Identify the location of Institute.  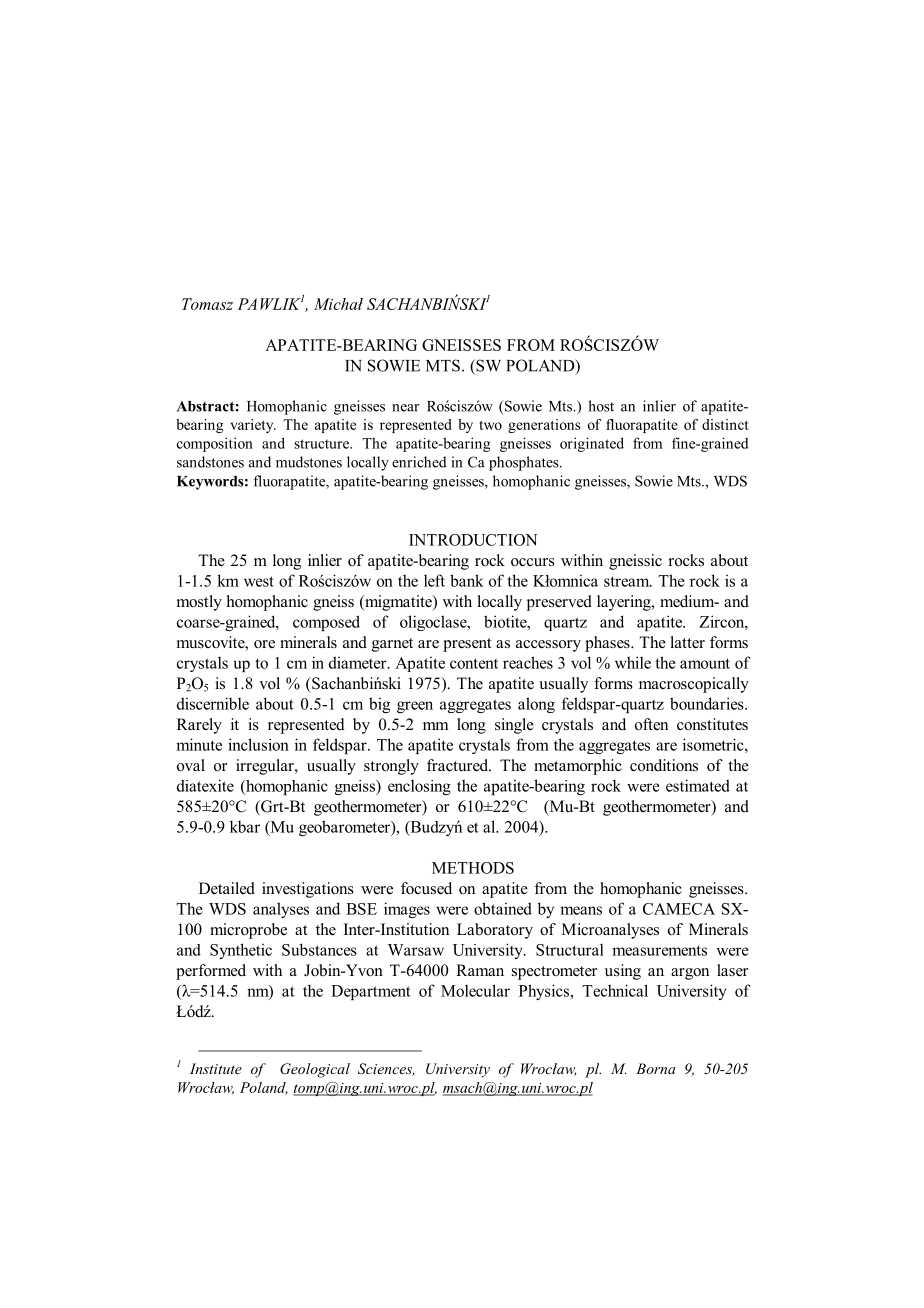
(216, 1068).
